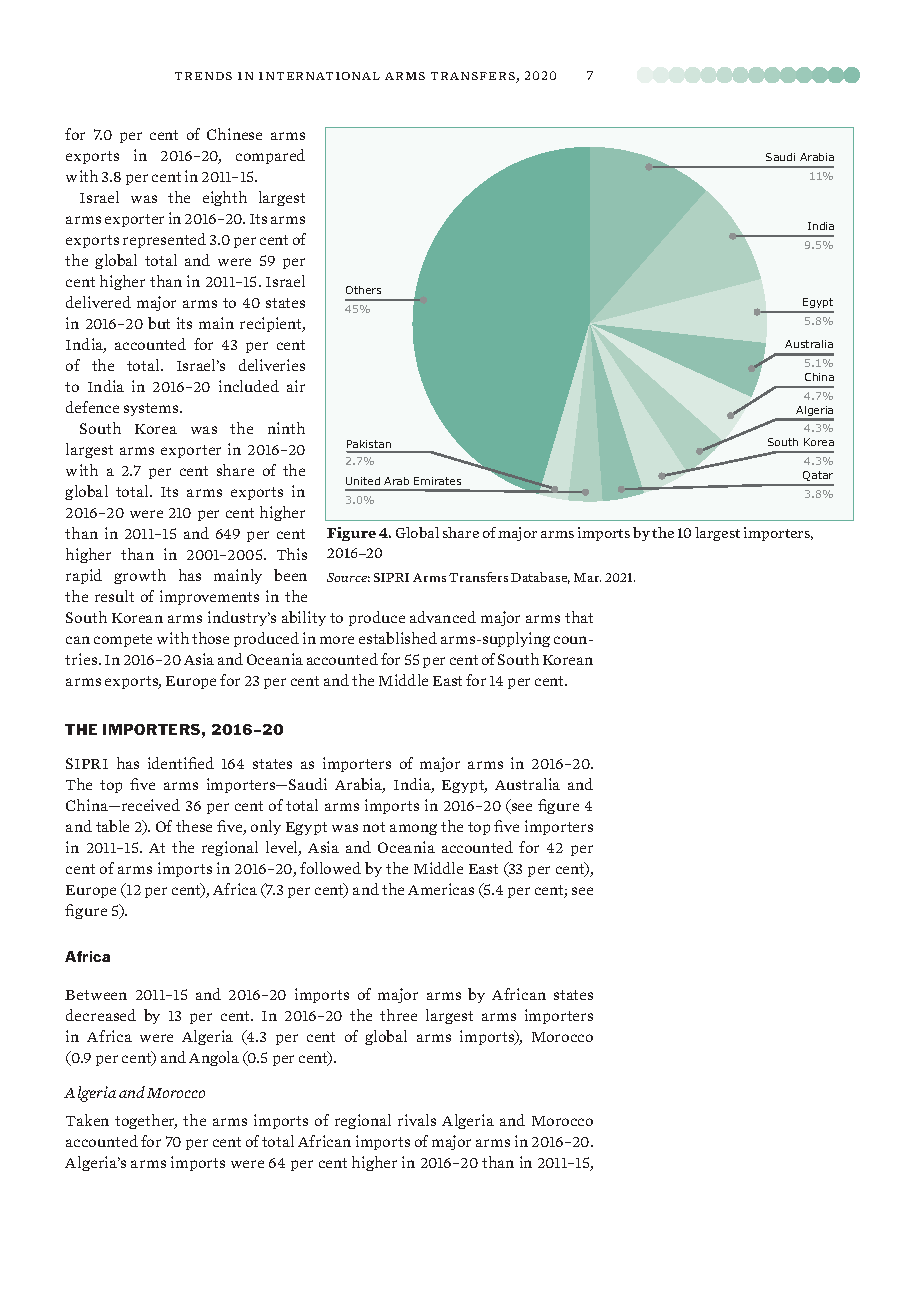 The width and height of the screenshot is (924, 1308). What do you see at coordinates (363, 290) in the screenshot?
I see `Others` at bounding box center [363, 290].
